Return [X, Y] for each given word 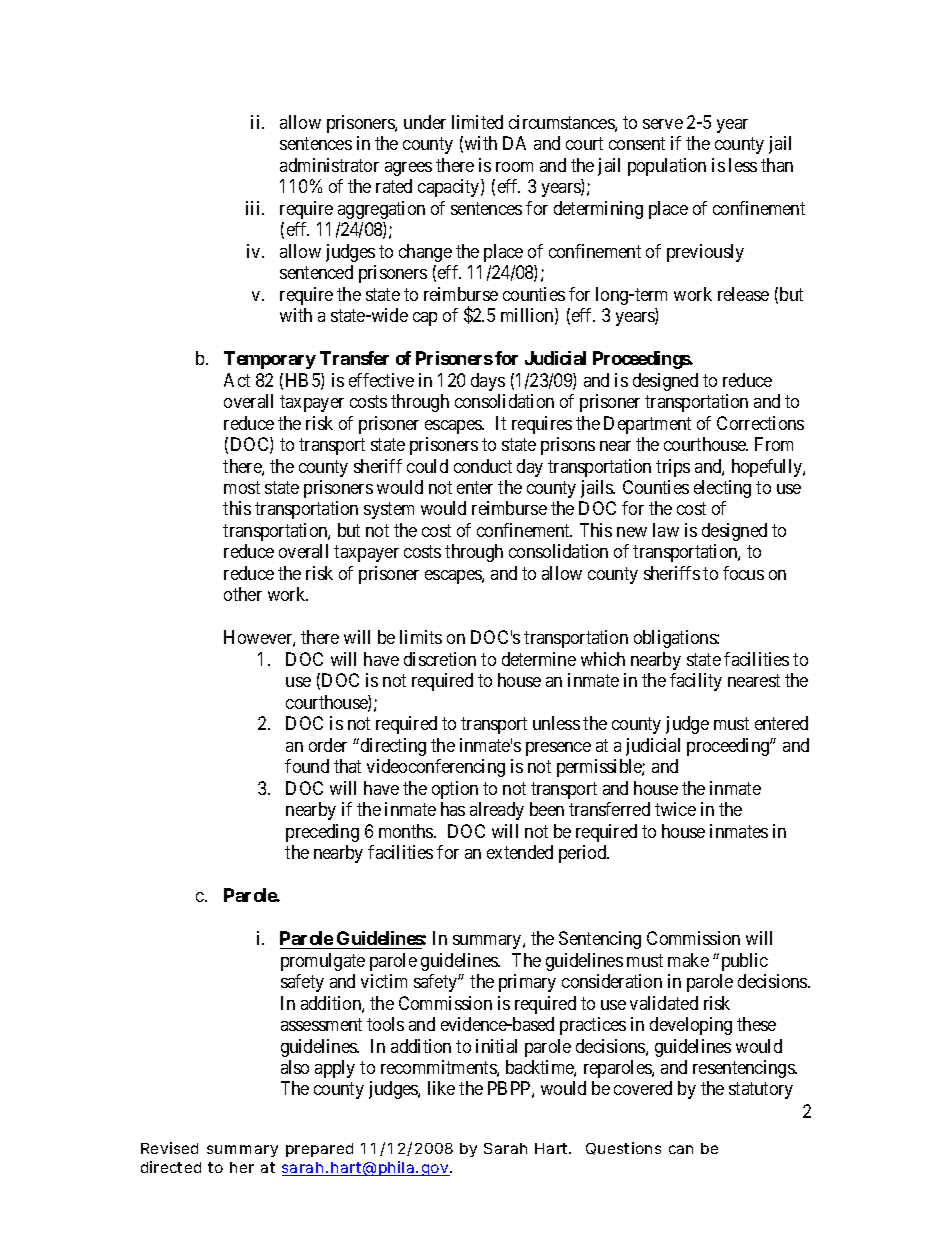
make [688, 960]
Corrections [760, 423]
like [441, 1088]
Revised [169, 1148]
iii [254, 208]
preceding [322, 833]
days [488, 382]
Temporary [270, 360]
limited [477, 122]
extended [520, 852]
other [243, 594]
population [667, 167]
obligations [676, 639]
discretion [440, 659]
